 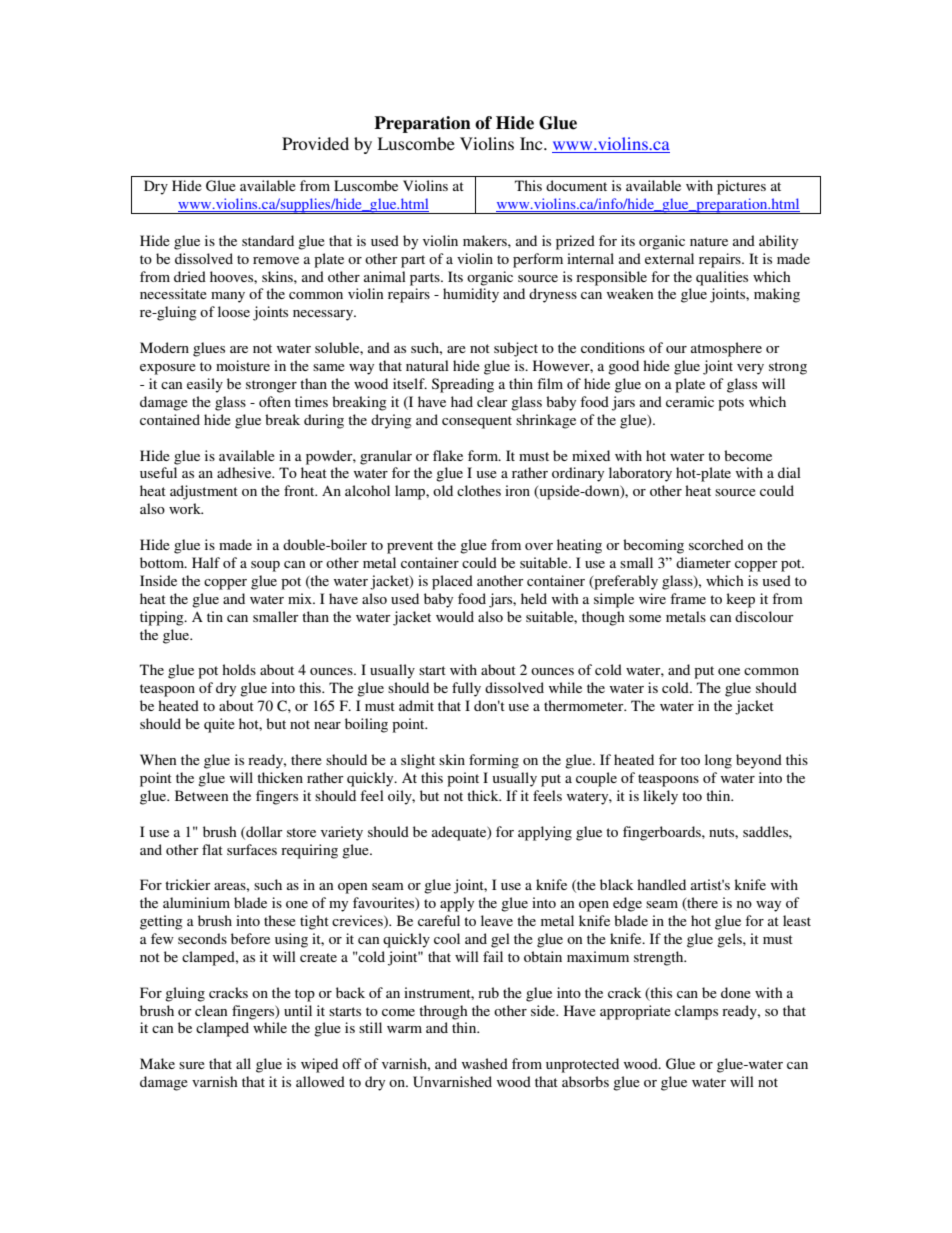 What do you see at coordinates (736, 992) in the page?
I see `done` at bounding box center [736, 992].
